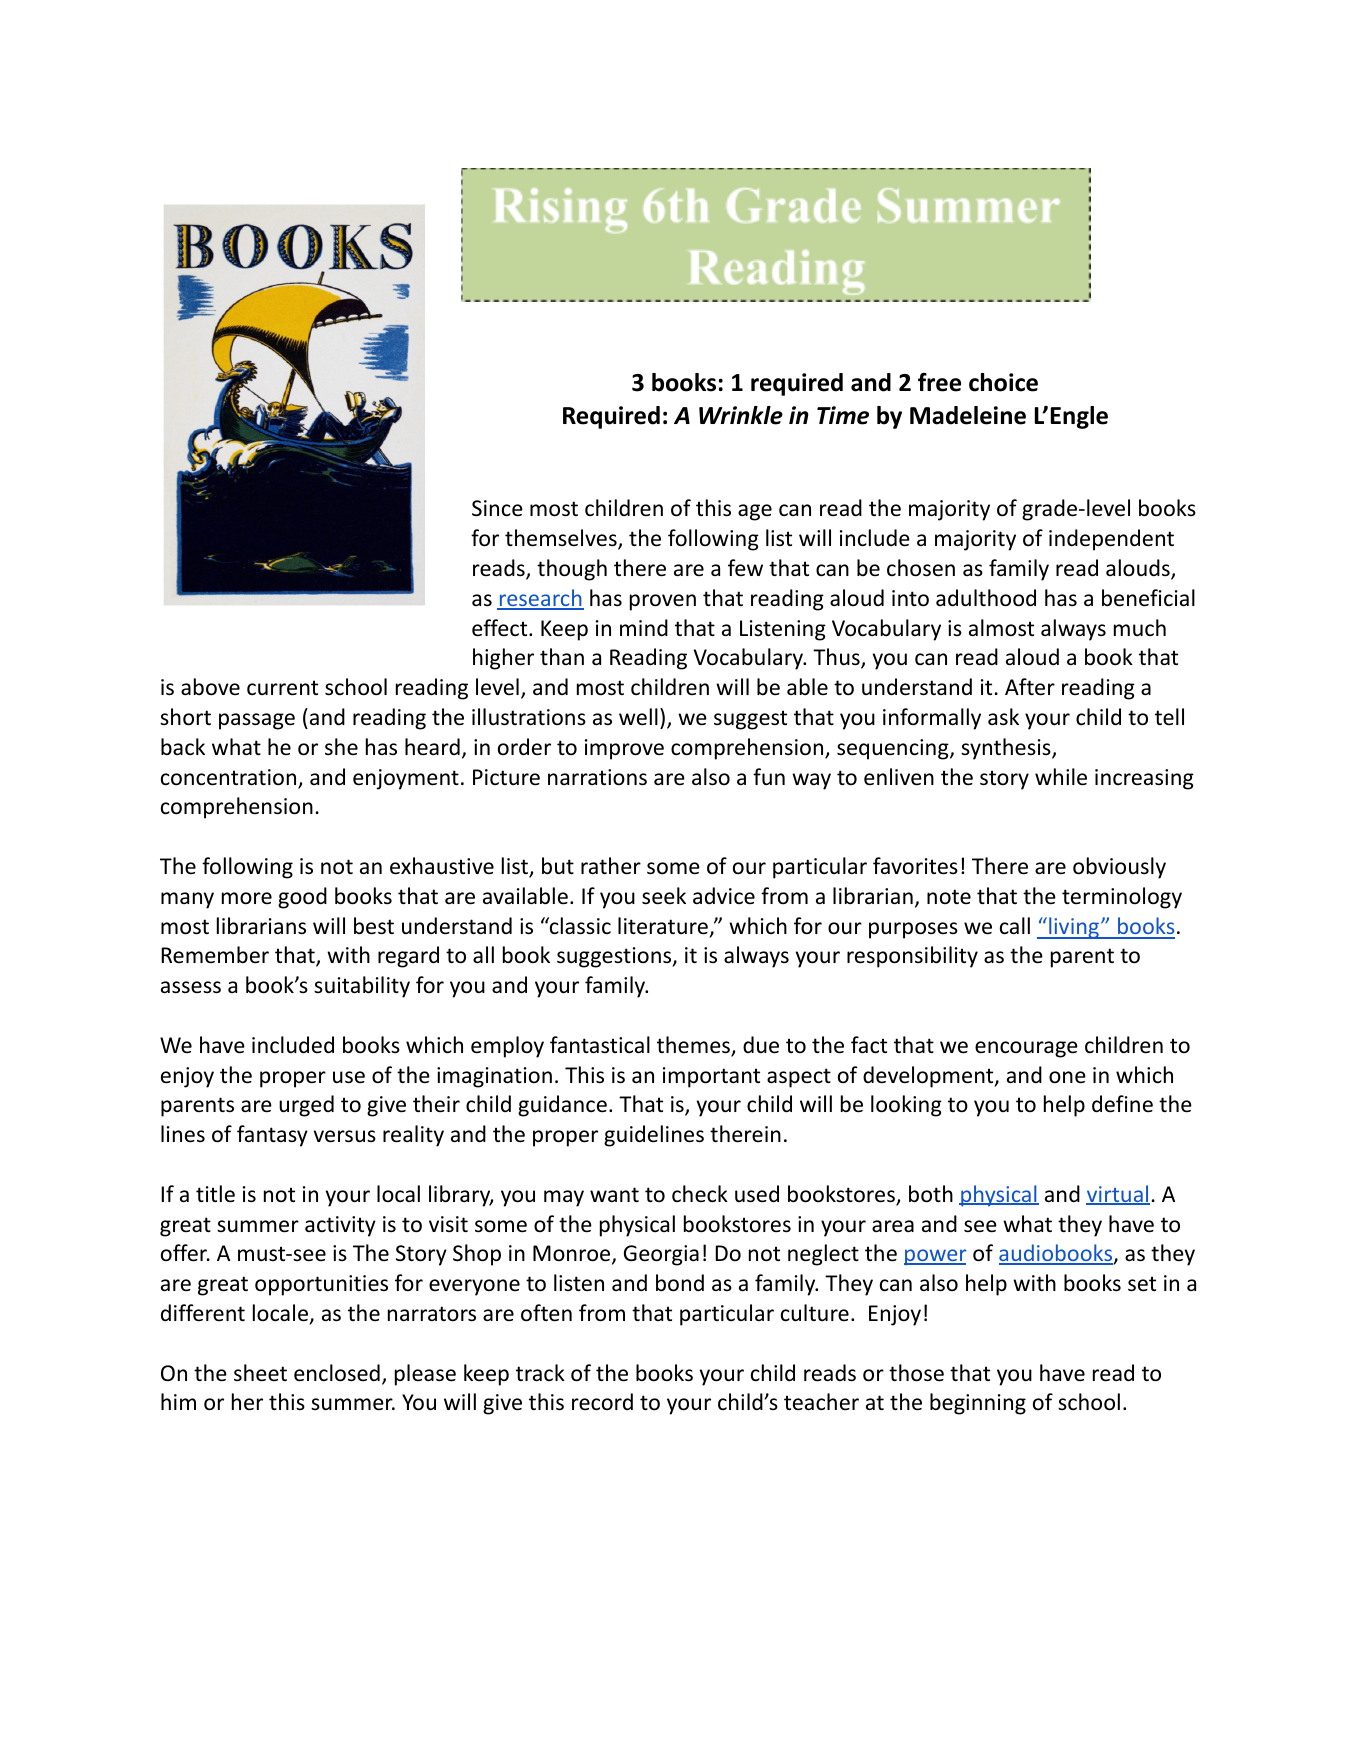 The height and width of the image is (1758, 1359). Describe the element at coordinates (302, 898) in the image. I see `good` at that location.
